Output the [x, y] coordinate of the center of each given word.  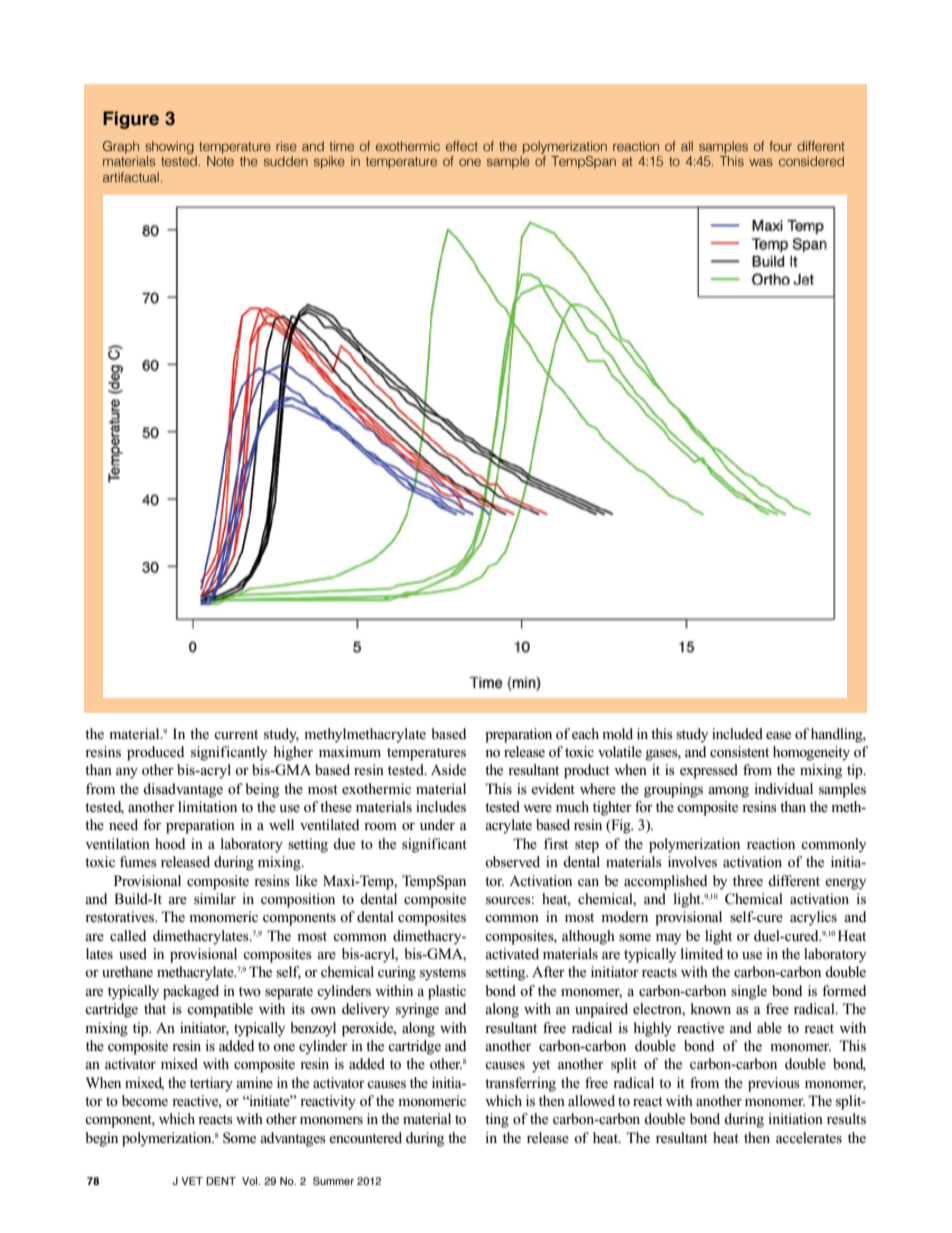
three [748, 880]
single [749, 992]
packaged [191, 992]
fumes [138, 861]
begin [101, 1139]
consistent [739, 751]
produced [156, 753]
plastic [447, 992]
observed [512, 861]
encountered [365, 1137]
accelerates [809, 1137]
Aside [448, 769]
